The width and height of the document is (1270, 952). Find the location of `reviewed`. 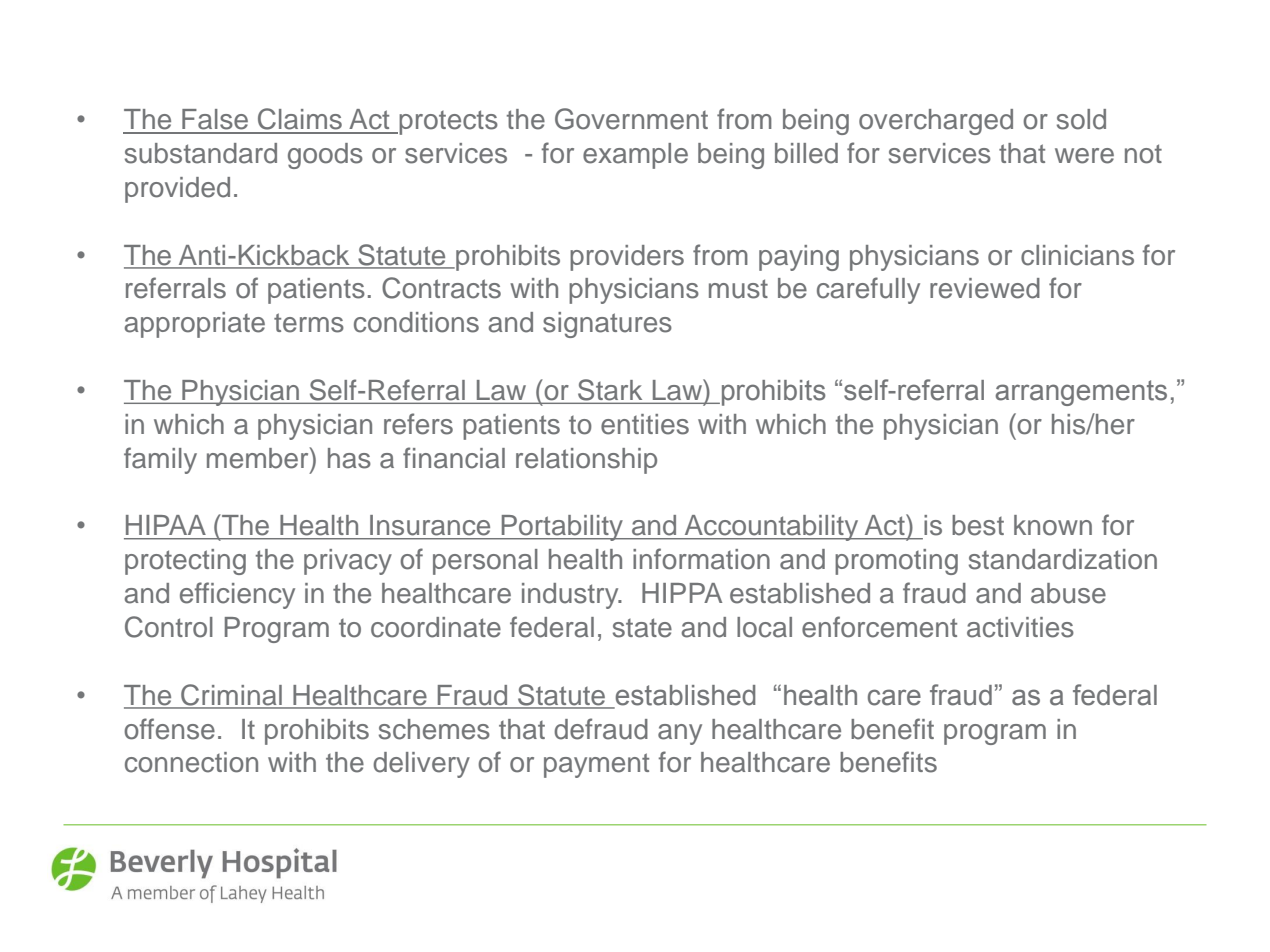

reviewed is located at coordinates (985, 288).
